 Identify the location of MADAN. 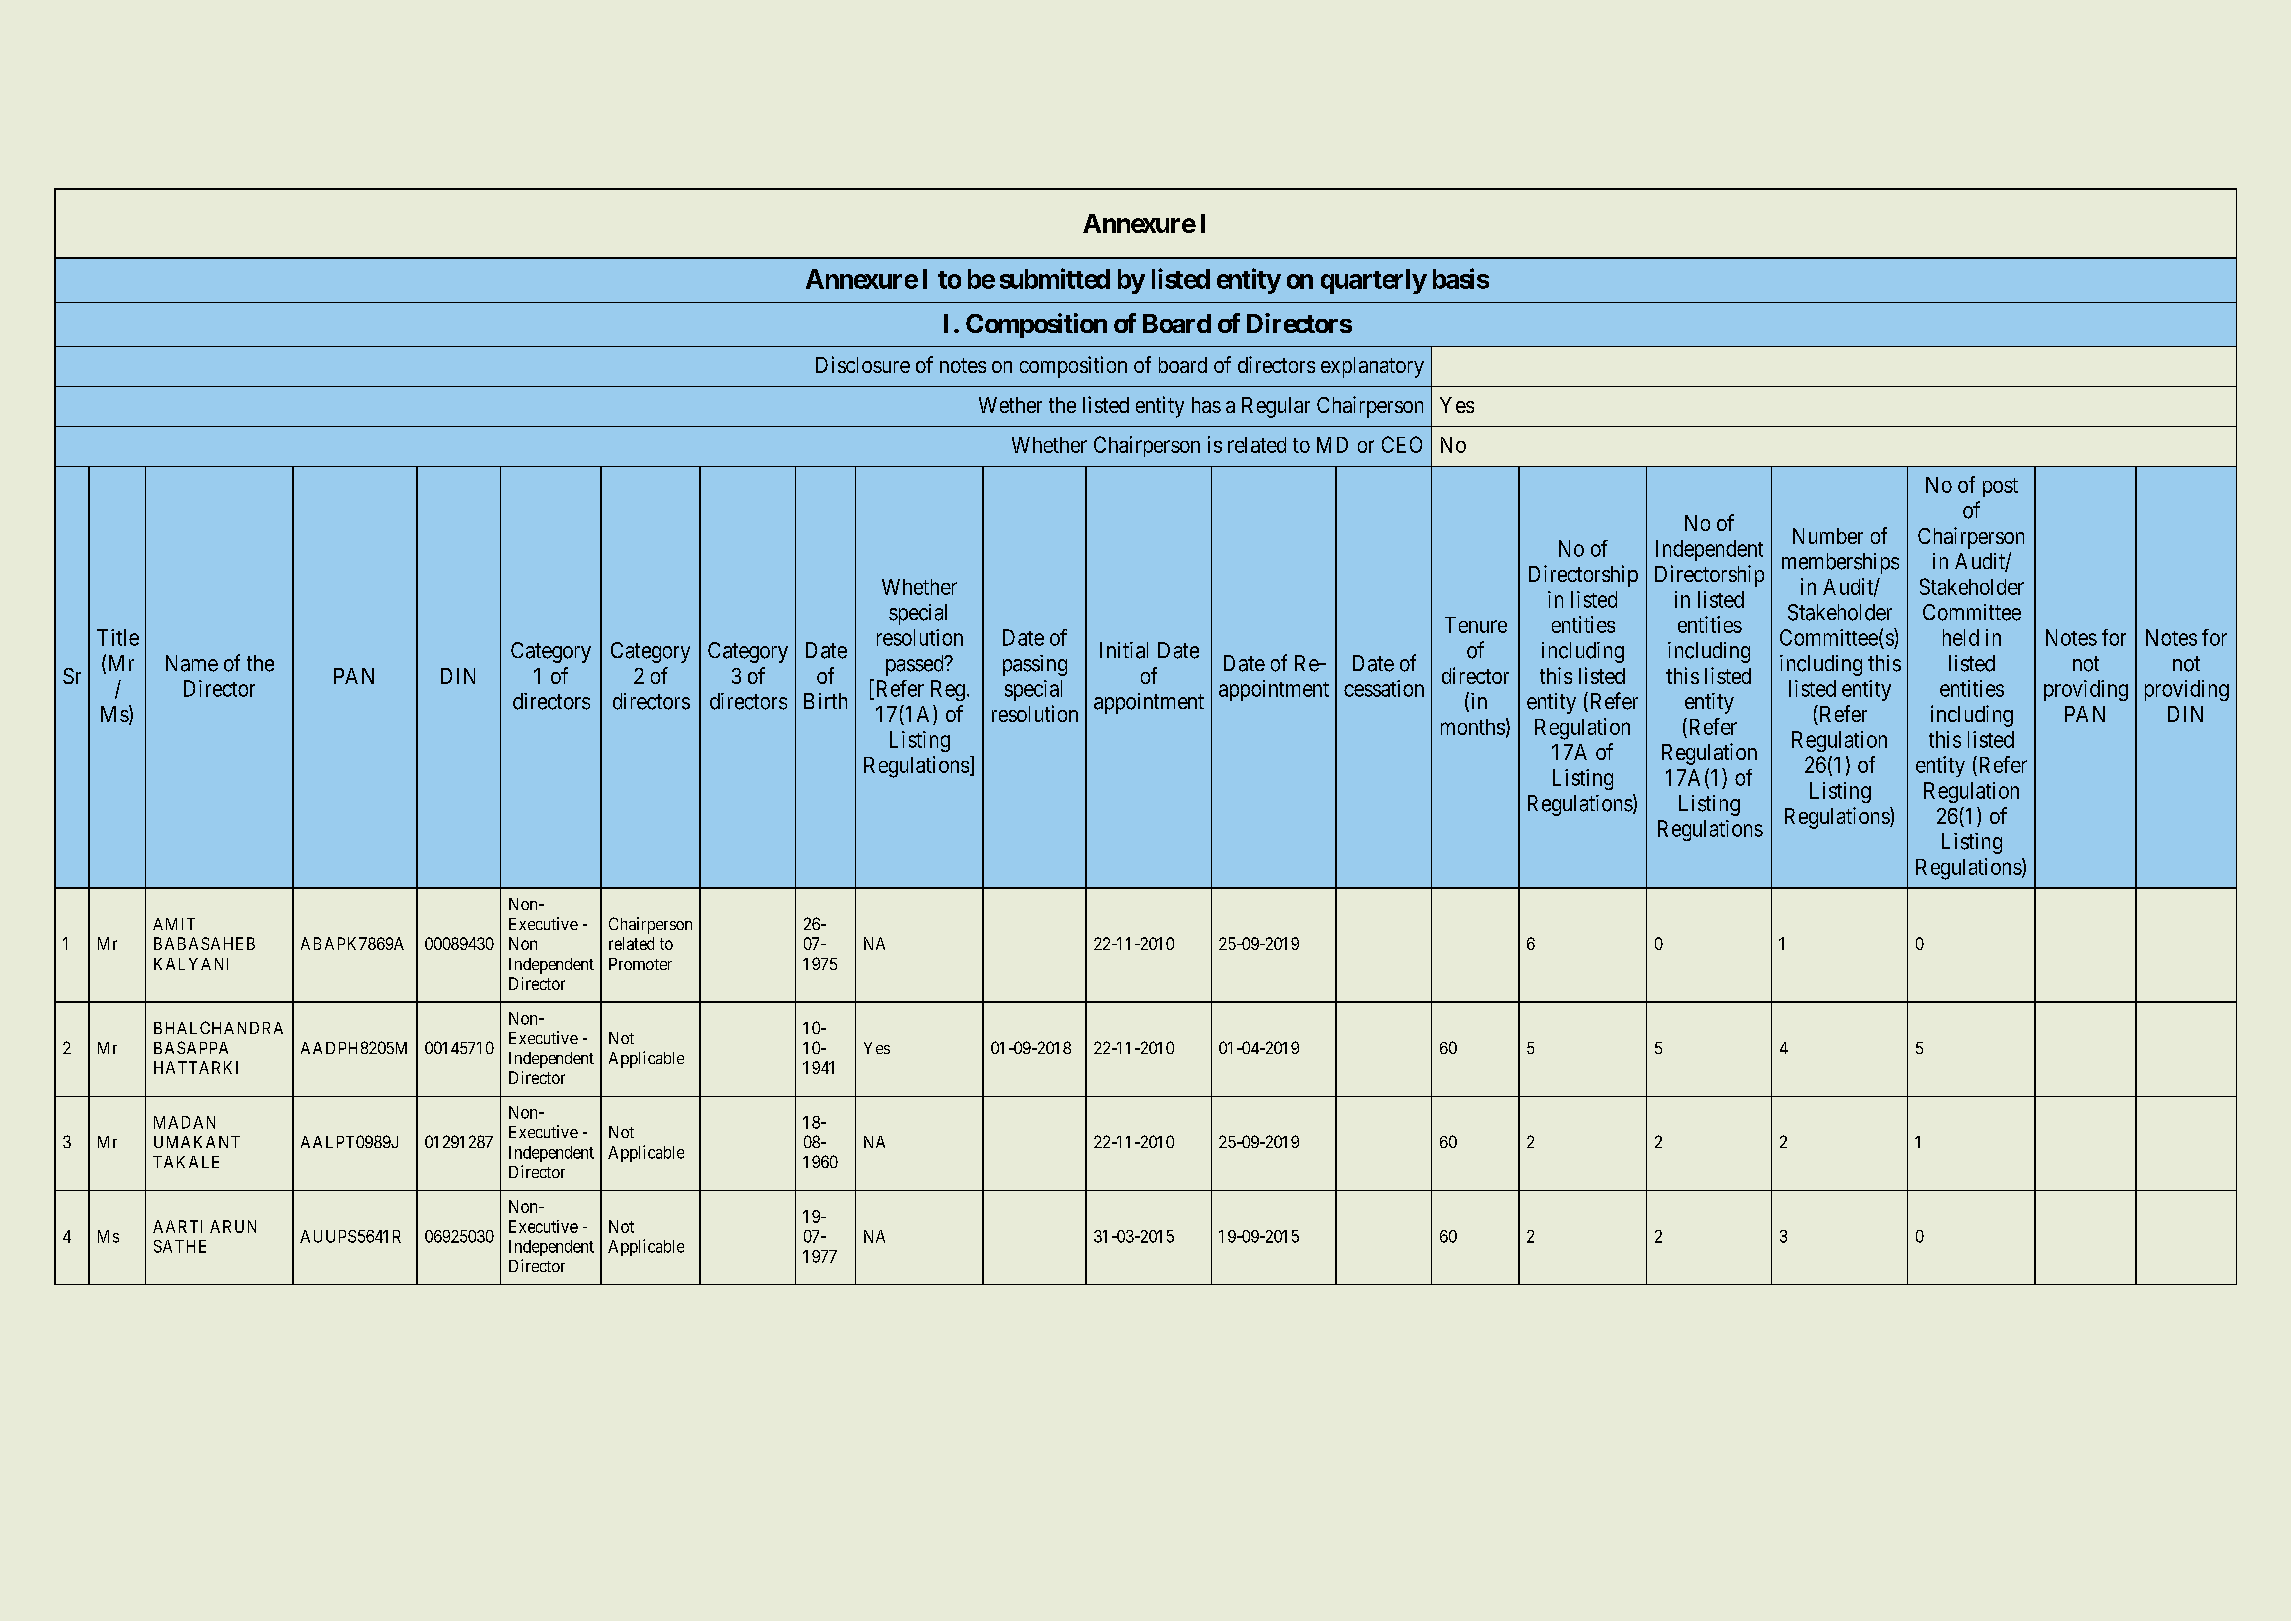
(184, 1122).
